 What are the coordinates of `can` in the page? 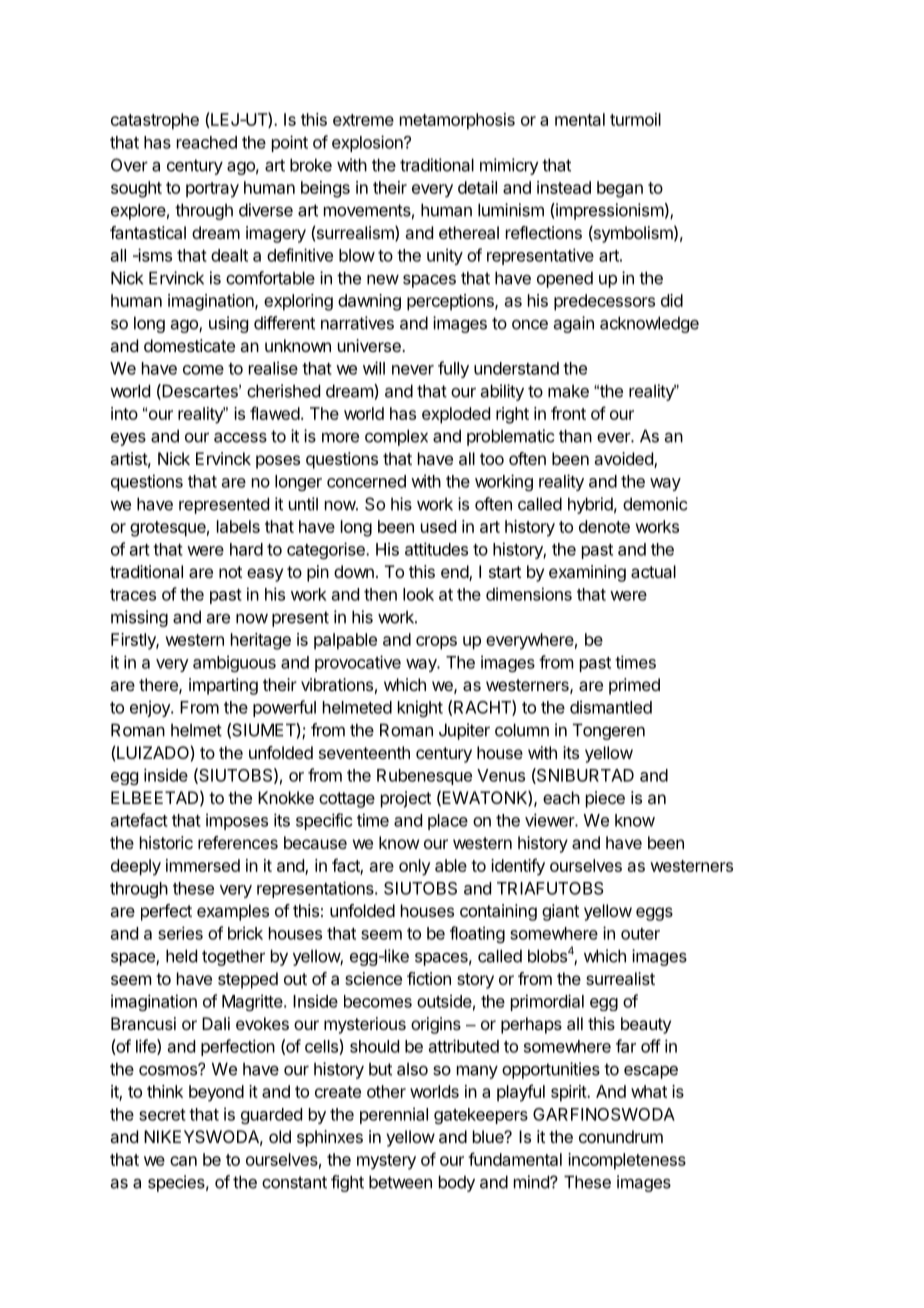 It's located at (183, 1161).
